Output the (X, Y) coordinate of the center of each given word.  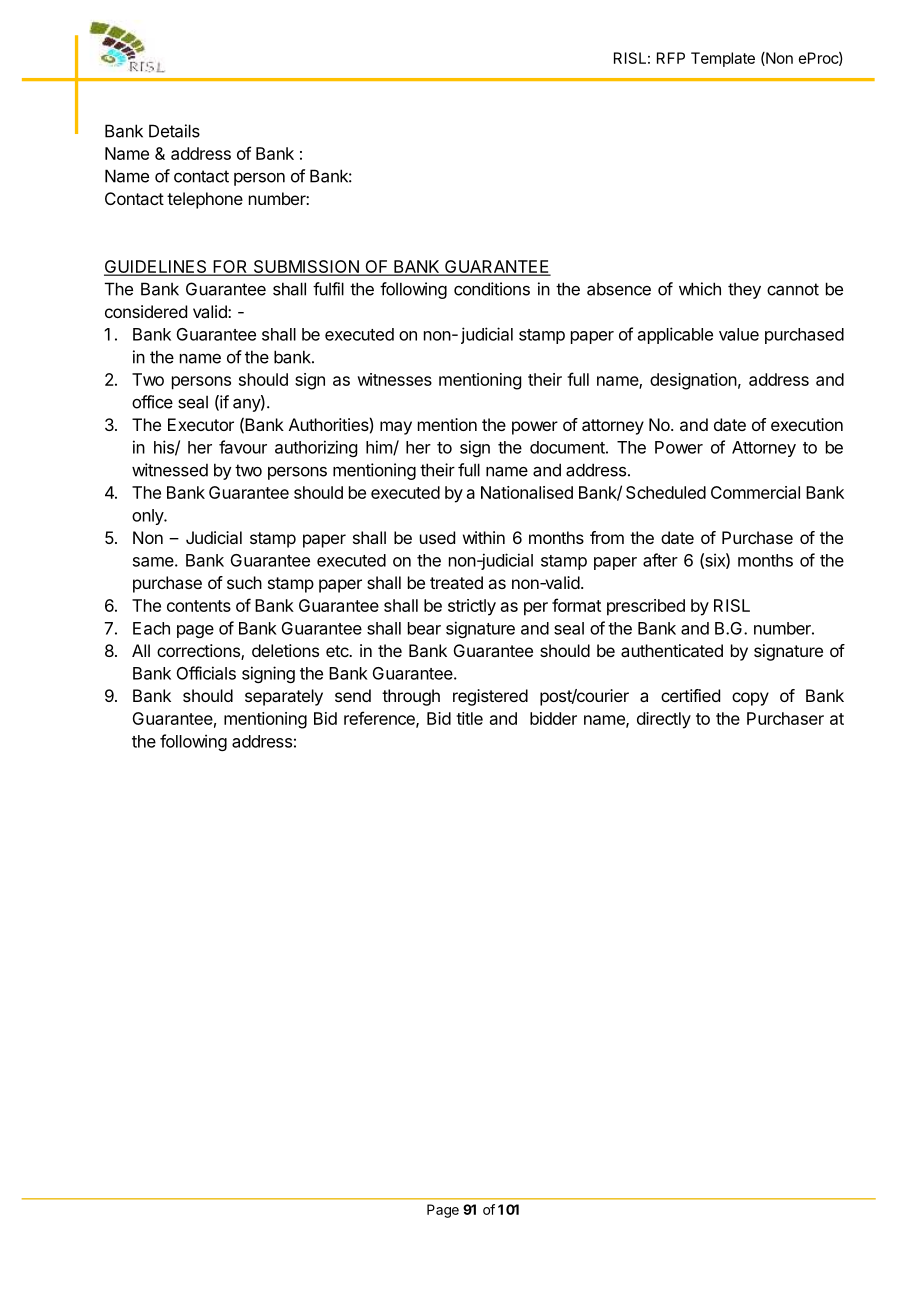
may (396, 428)
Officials (206, 673)
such (244, 582)
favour (243, 447)
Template (723, 59)
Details (174, 131)
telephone (205, 200)
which (700, 289)
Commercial (755, 492)
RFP (671, 58)
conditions (492, 289)
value (739, 334)
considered (146, 311)
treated (456, 582)
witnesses (394, 379)
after (660, 560)
